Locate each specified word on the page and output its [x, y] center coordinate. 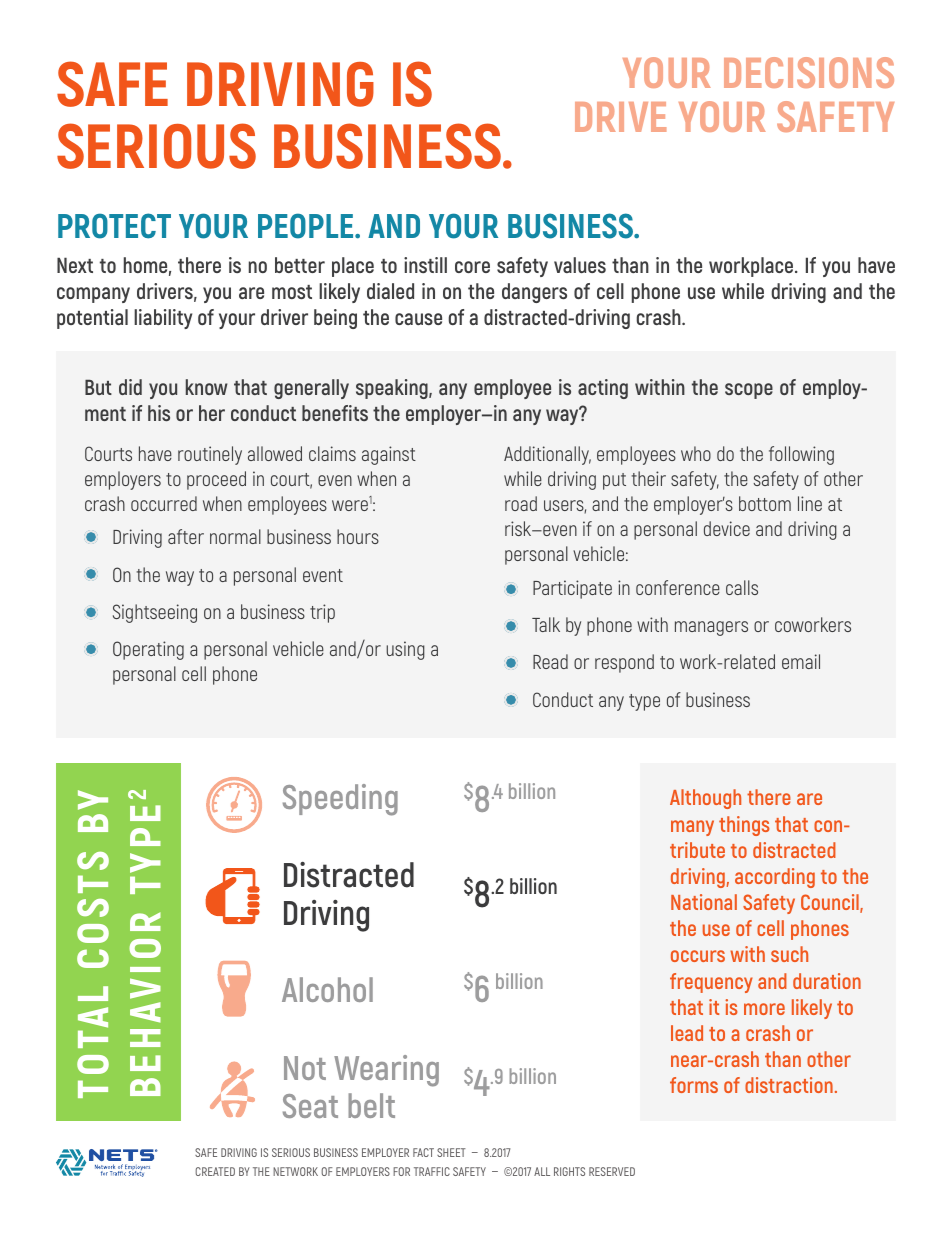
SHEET [451, 1152]
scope [749, 391]
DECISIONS [809, 72]
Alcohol [327, 989]
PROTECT [114, 226]
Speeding [340, 800]
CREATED [215, 1171]
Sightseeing [155, 613]
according [775, 878]
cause [418, 319]
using [405, 650]
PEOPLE [307, 226]
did [130, 387]
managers [711, 628]
